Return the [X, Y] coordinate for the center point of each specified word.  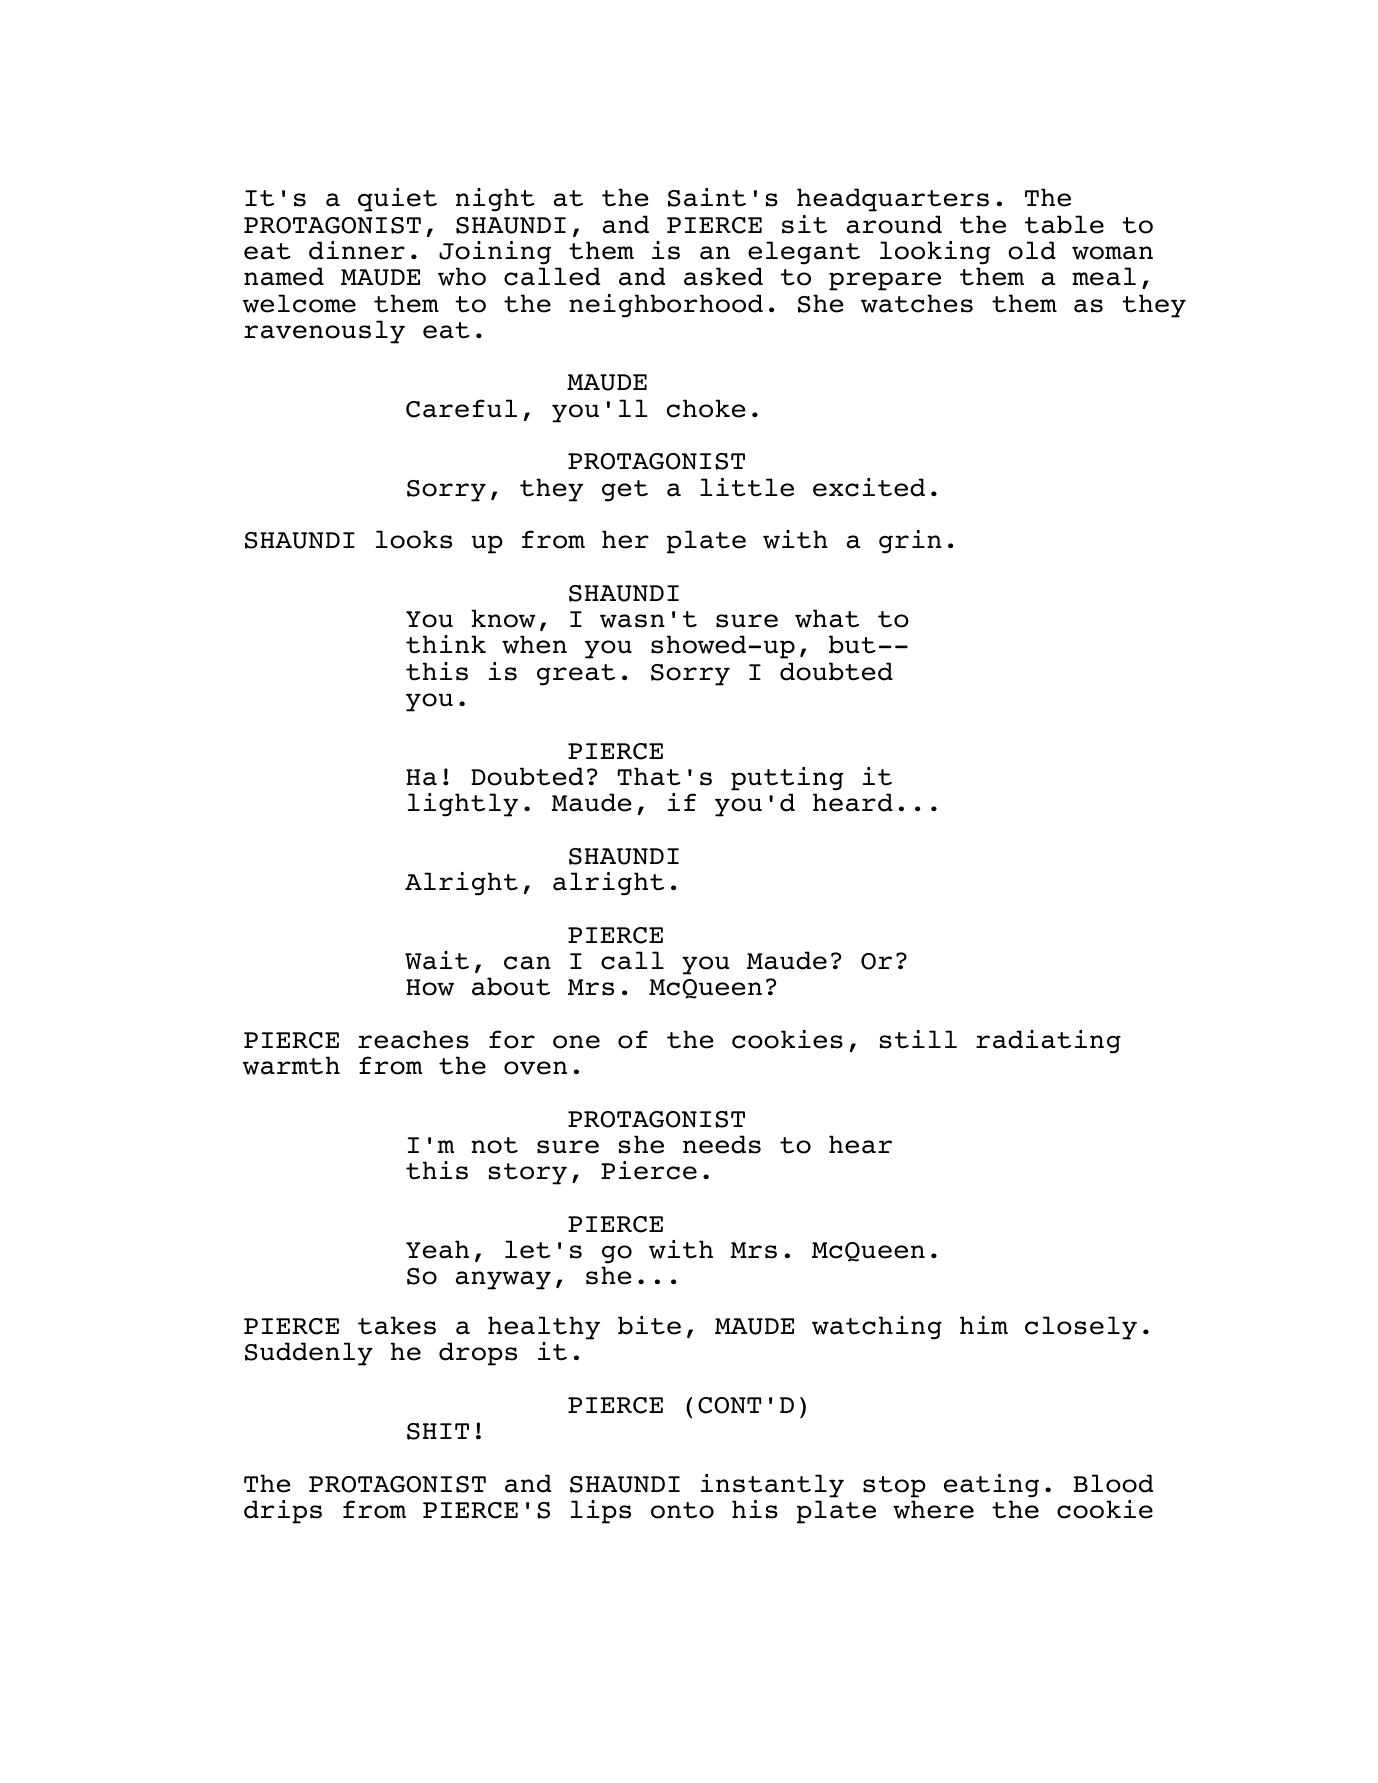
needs [722, 1144]
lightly [463, 805]
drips [283, 1512]
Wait [437, 960]
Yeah [437, 1249]
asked [723, 276]
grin [910, 542]
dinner [357, 250]
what [827, 618]
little [747, 487]
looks [414, 539]
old [1032, 250]
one [576, 1042]
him [984, 1325]
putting [787, 779]
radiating [1048, 1042]
